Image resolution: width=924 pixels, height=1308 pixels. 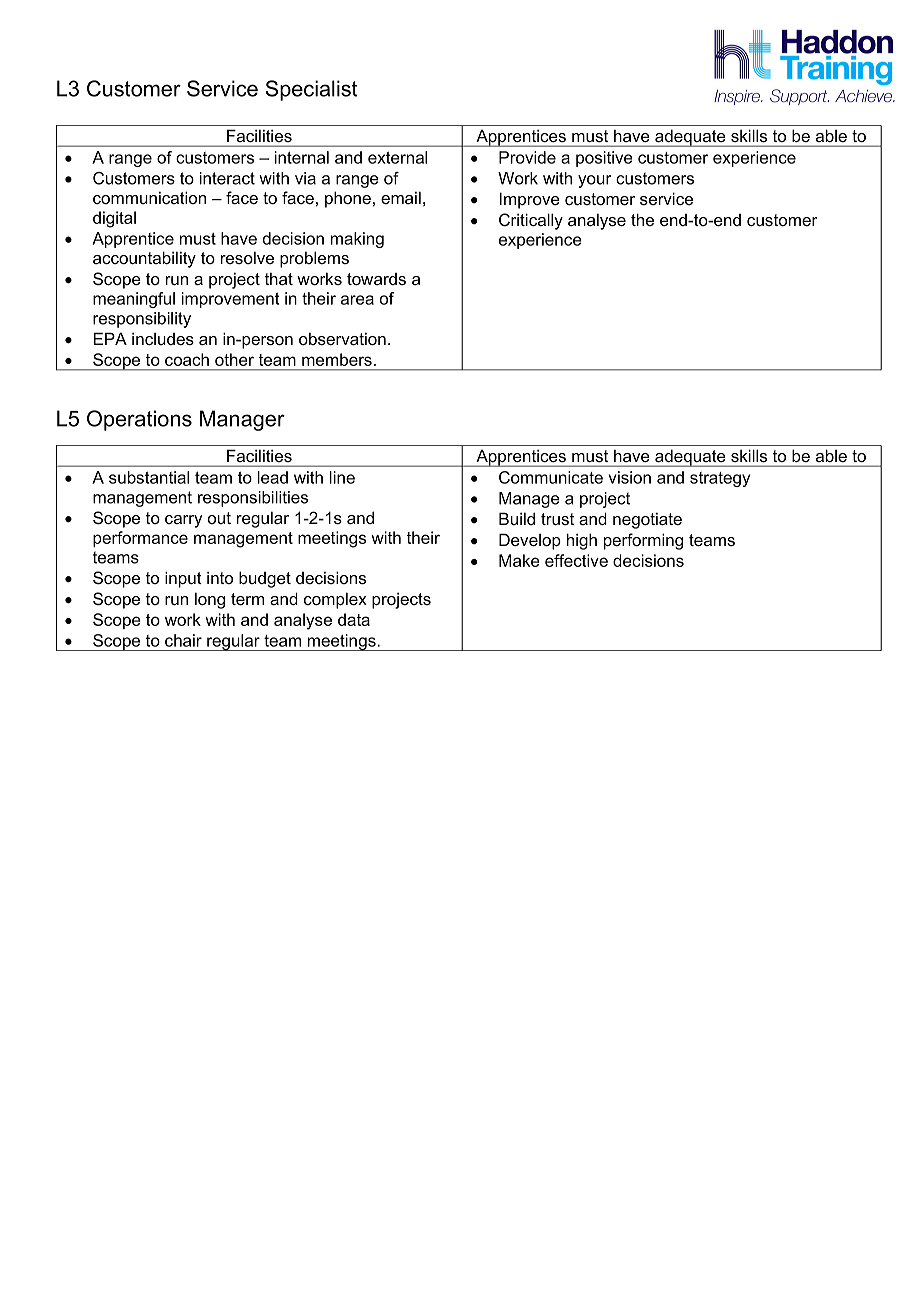 What do you see at coordinates (647, 521) in the image?
I see `negotiate` at bounding box center [647, 521].
